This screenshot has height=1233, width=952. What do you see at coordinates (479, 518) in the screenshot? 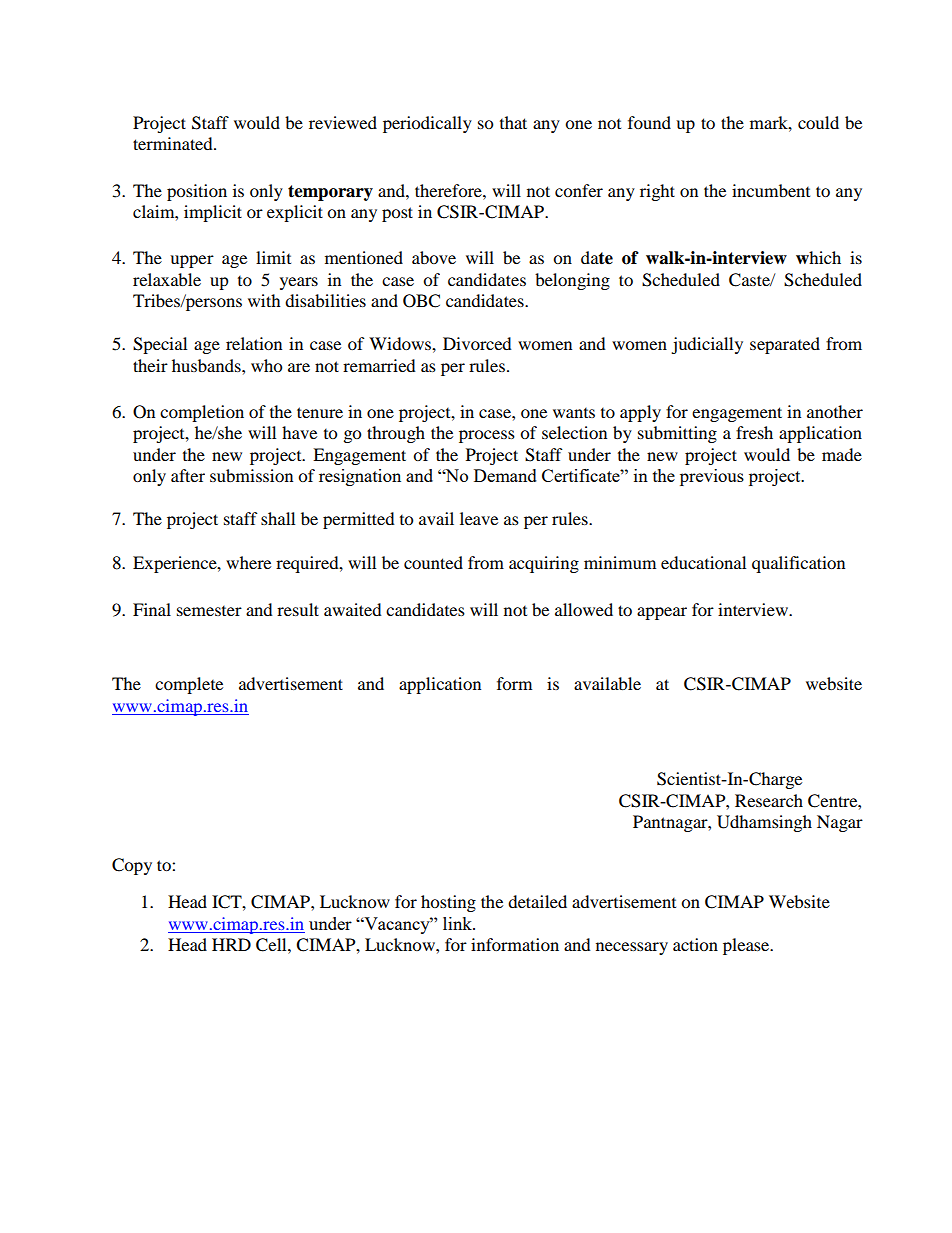
I see `leave` at bounding box center [479, 518].
